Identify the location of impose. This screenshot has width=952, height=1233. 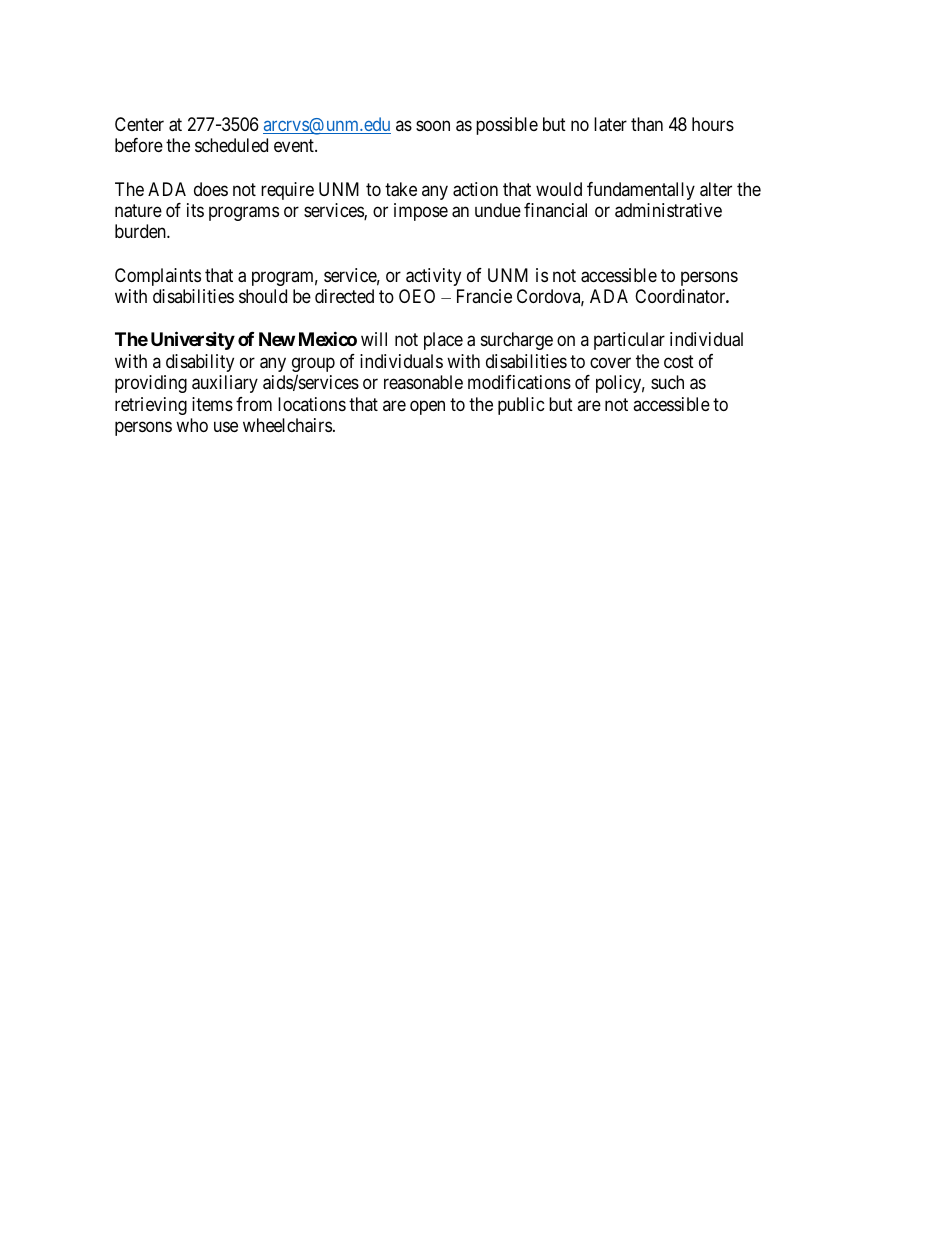
(421, 212).
